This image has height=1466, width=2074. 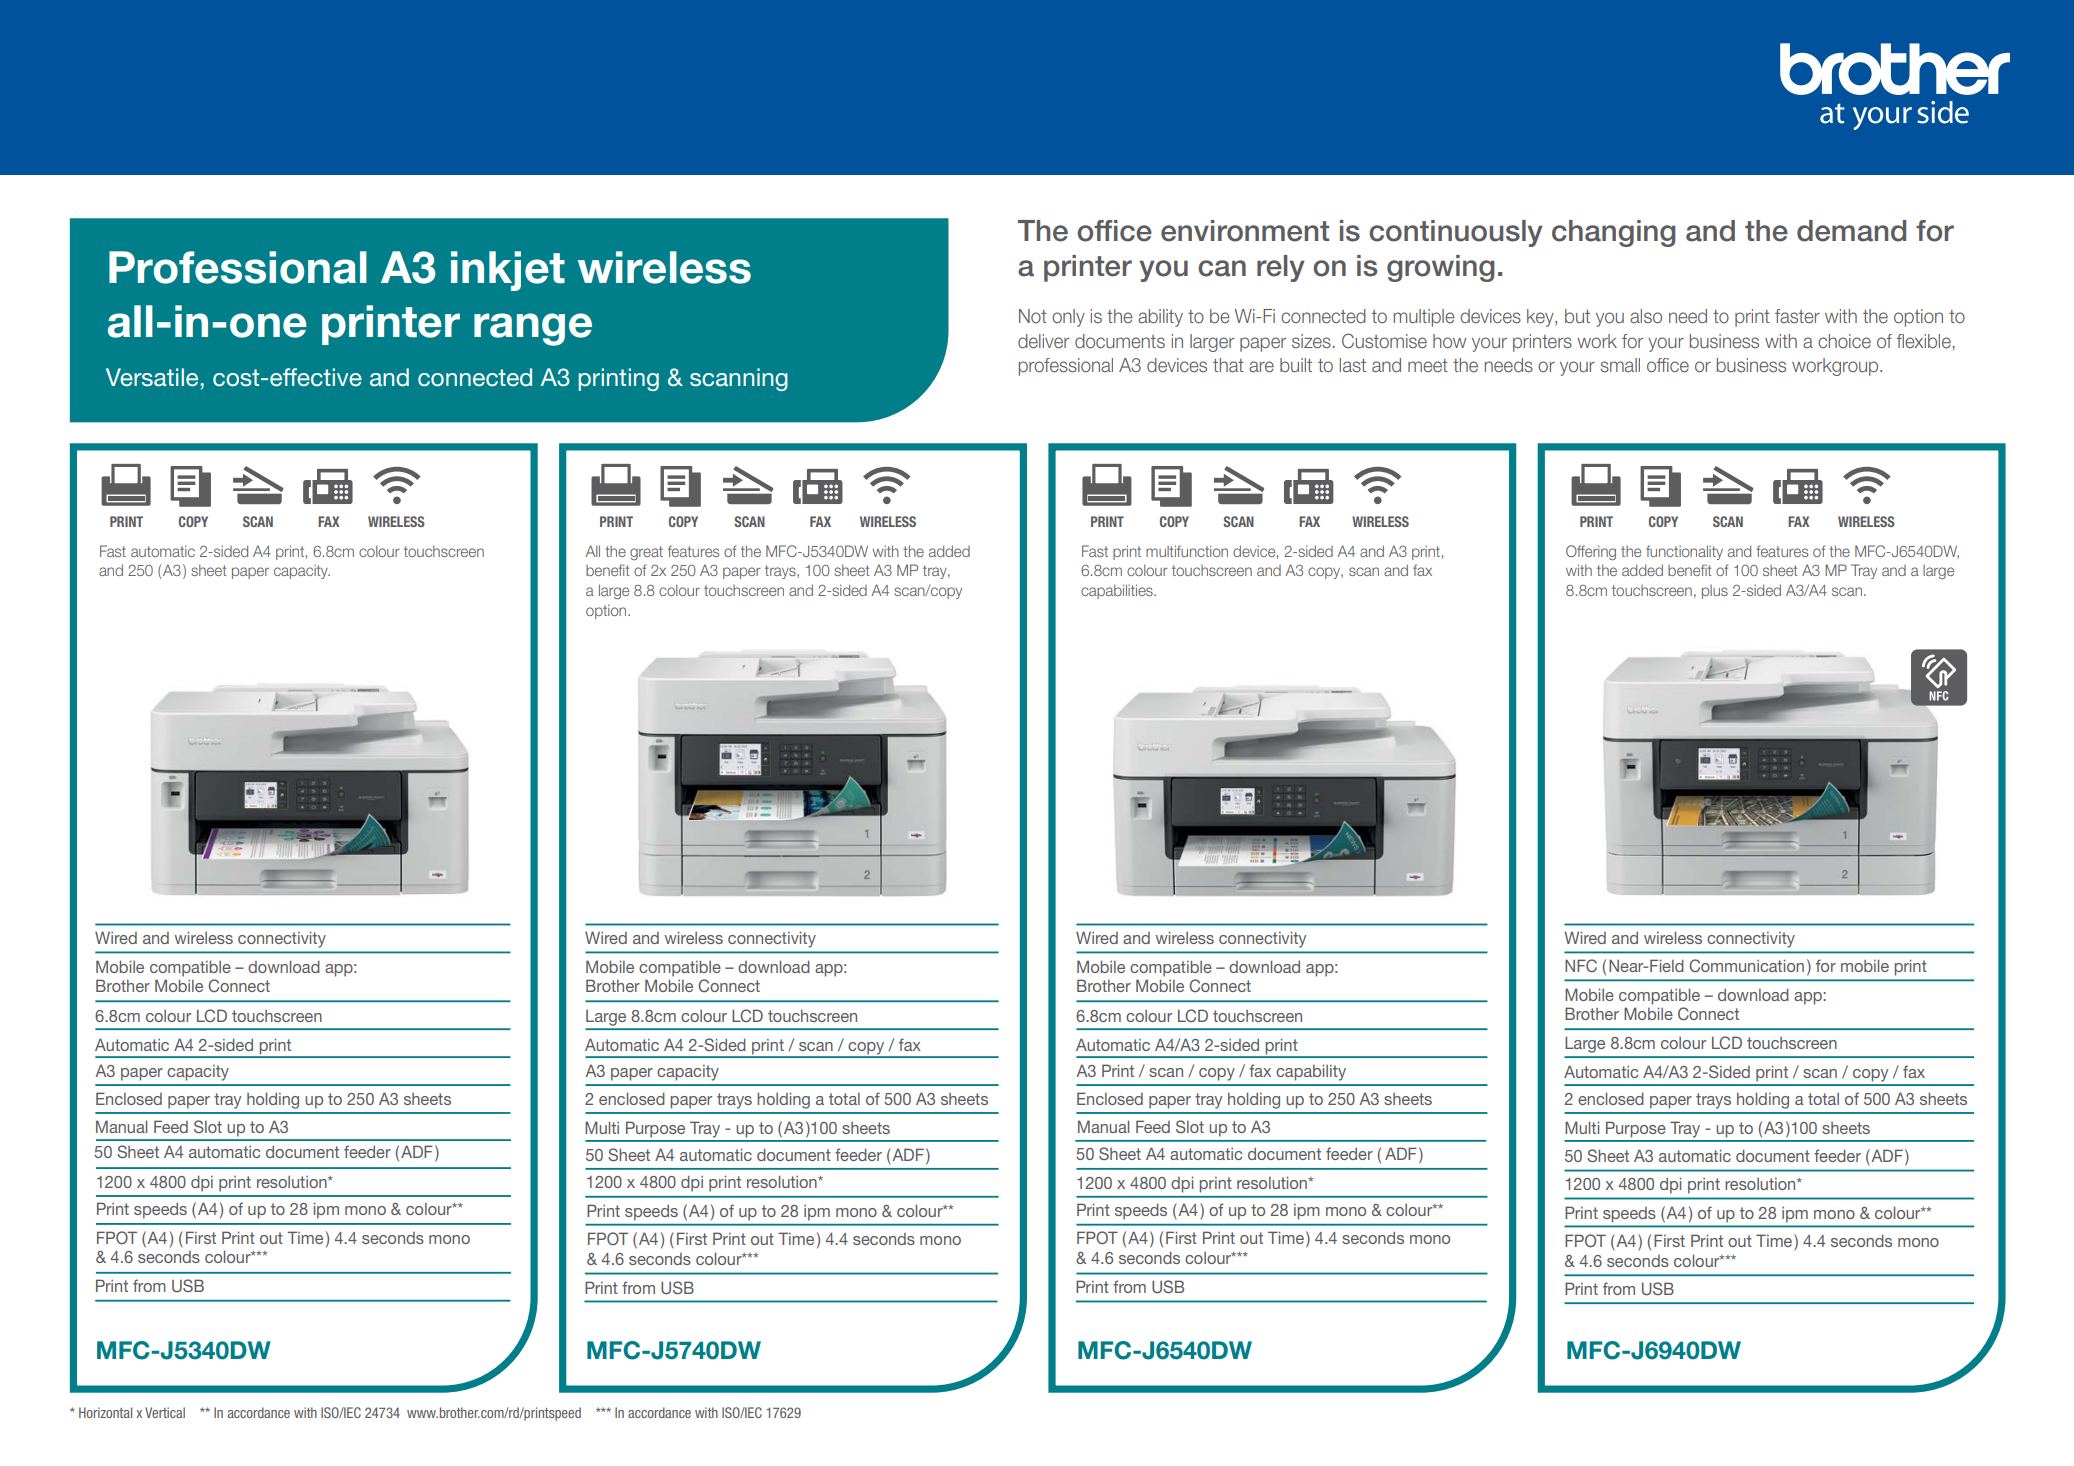 What do you see at coordinates (1581, 965) in the image?
I see `NFC` at bounding box center [1581, 965].
